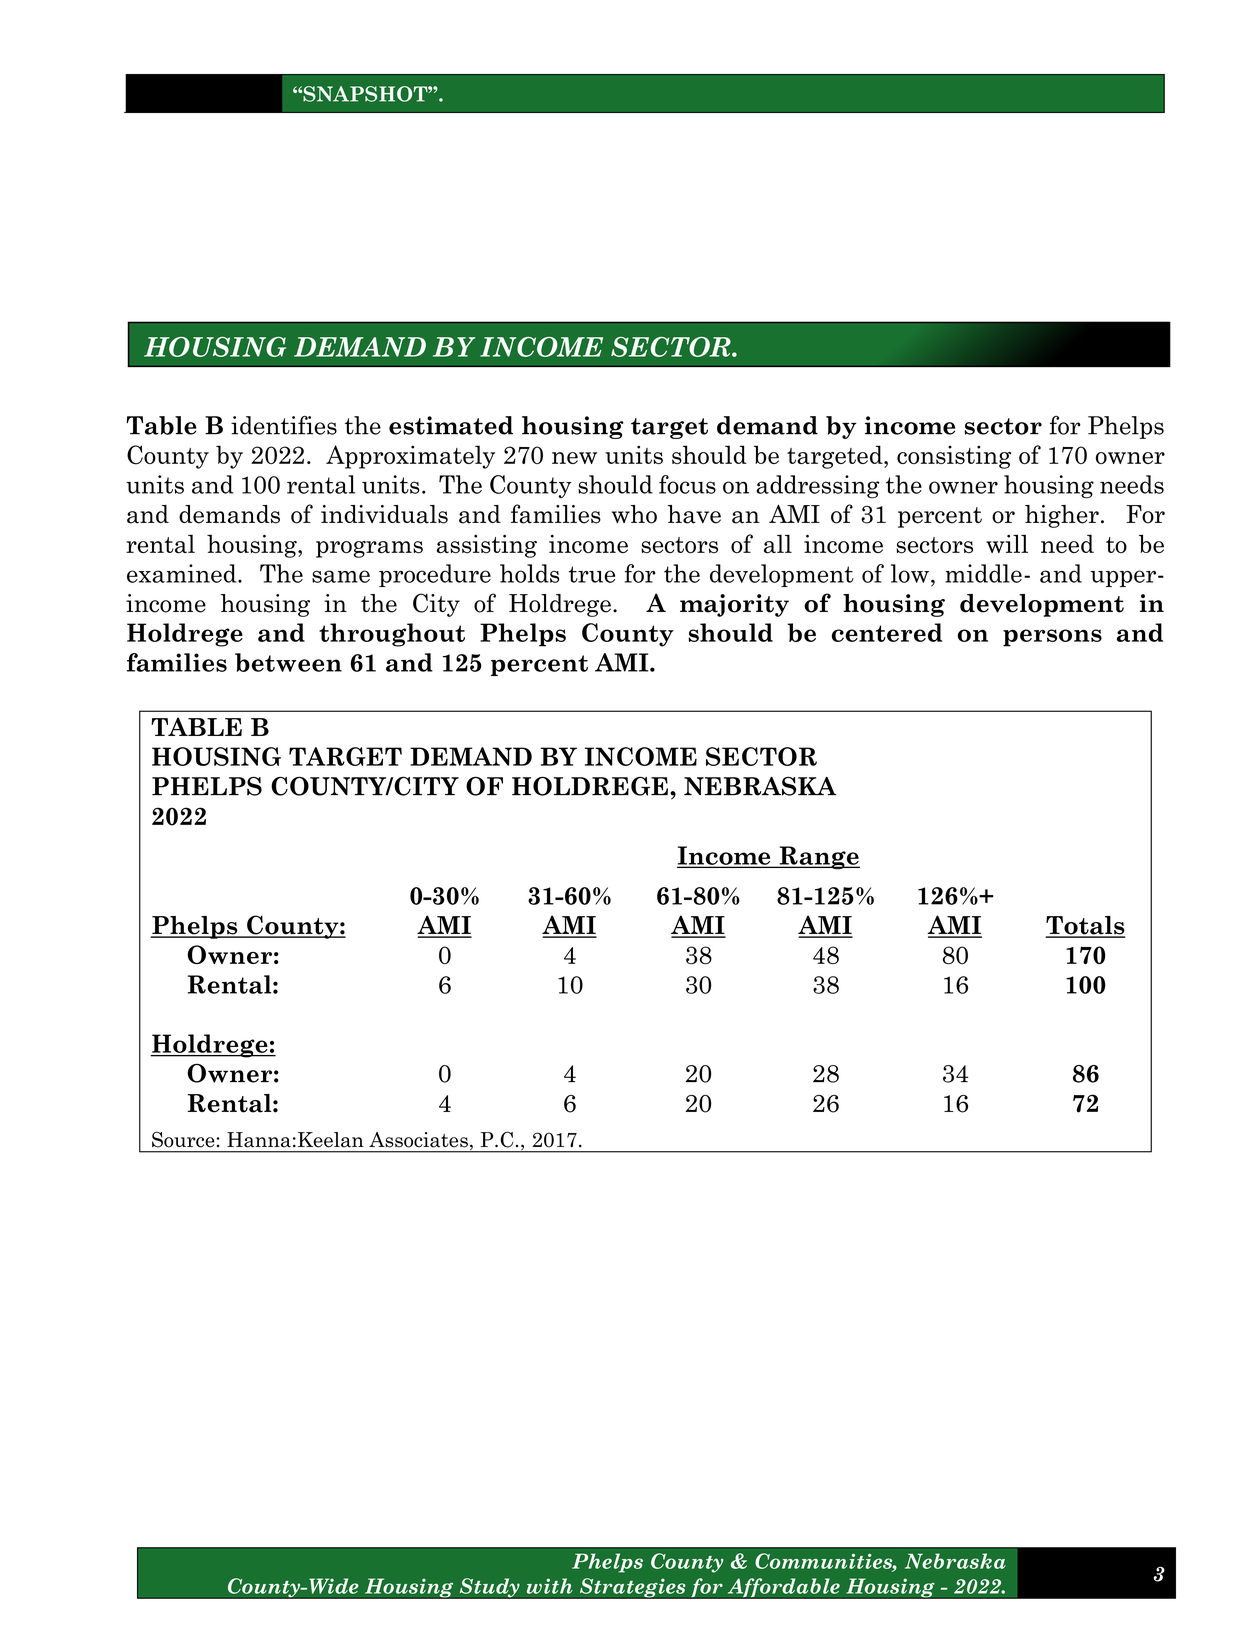 Image resolution: width=1257 pixels, height=1627 pixels. Describe the element at coordinates (1085, 926) in the image. I see `Totals` at that location.
